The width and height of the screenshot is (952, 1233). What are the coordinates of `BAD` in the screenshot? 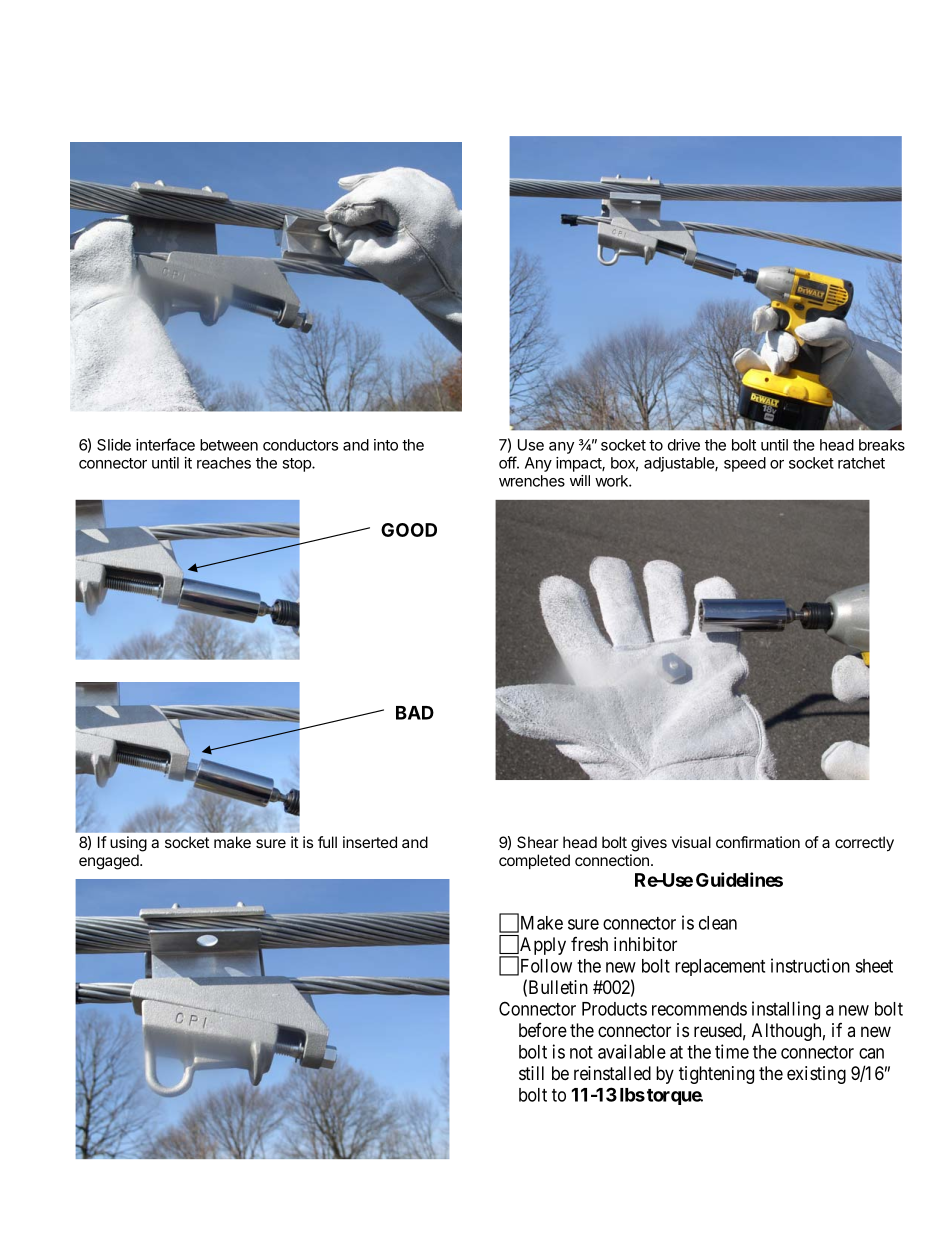 It's located at (415, 713).
